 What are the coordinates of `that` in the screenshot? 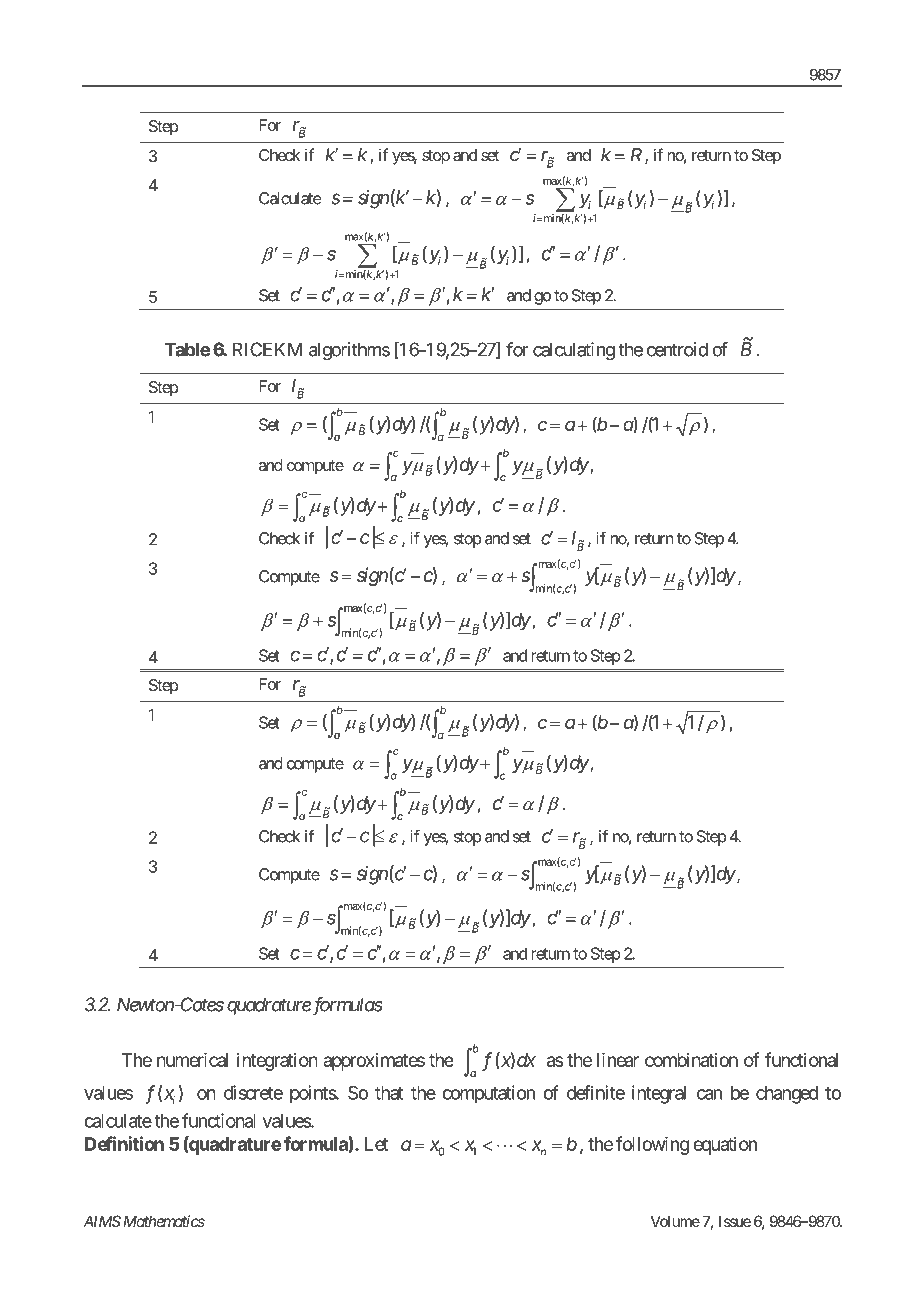 It's located at (389, 1093).
